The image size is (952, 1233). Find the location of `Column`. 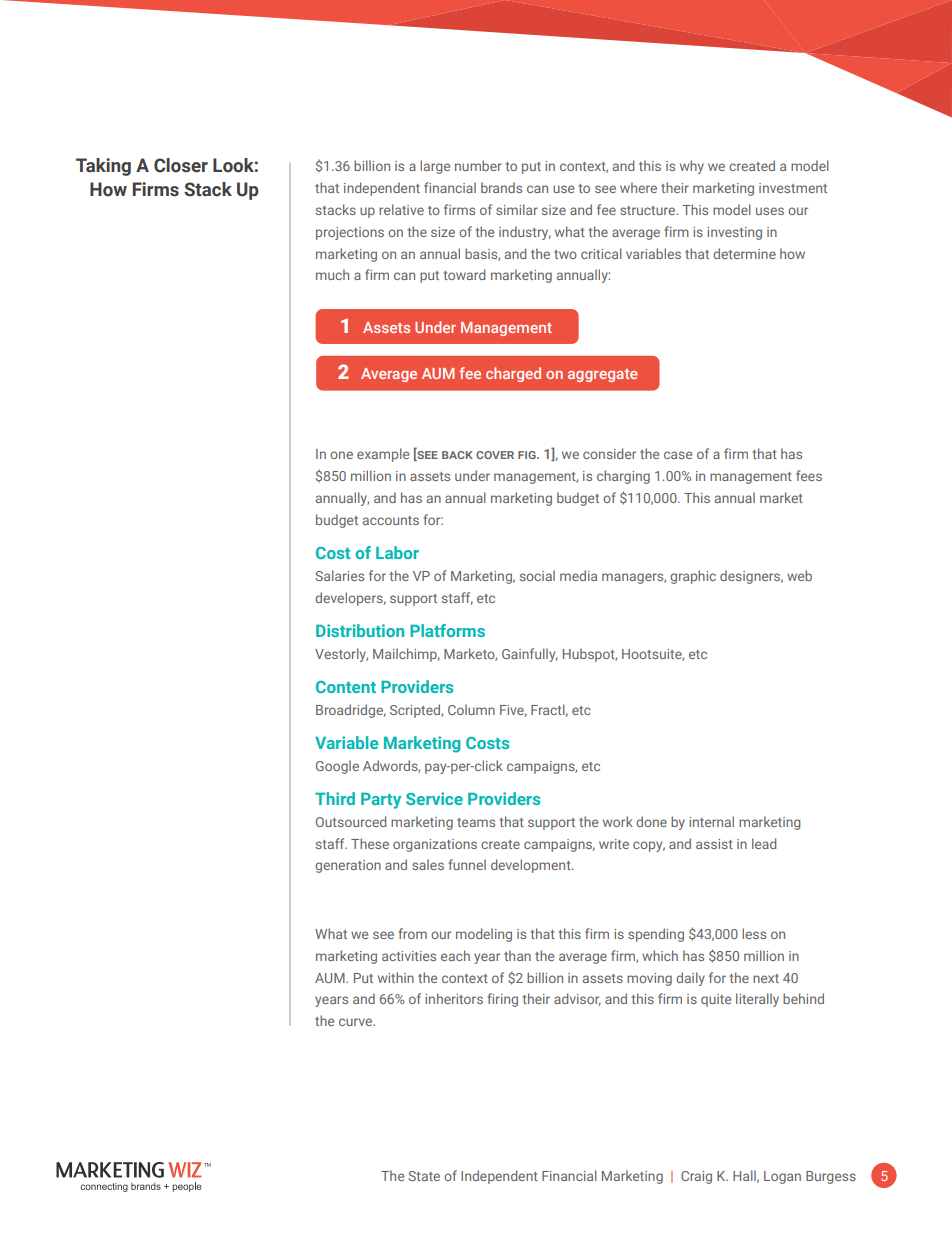

Column is located at coordinates (471, 709).
